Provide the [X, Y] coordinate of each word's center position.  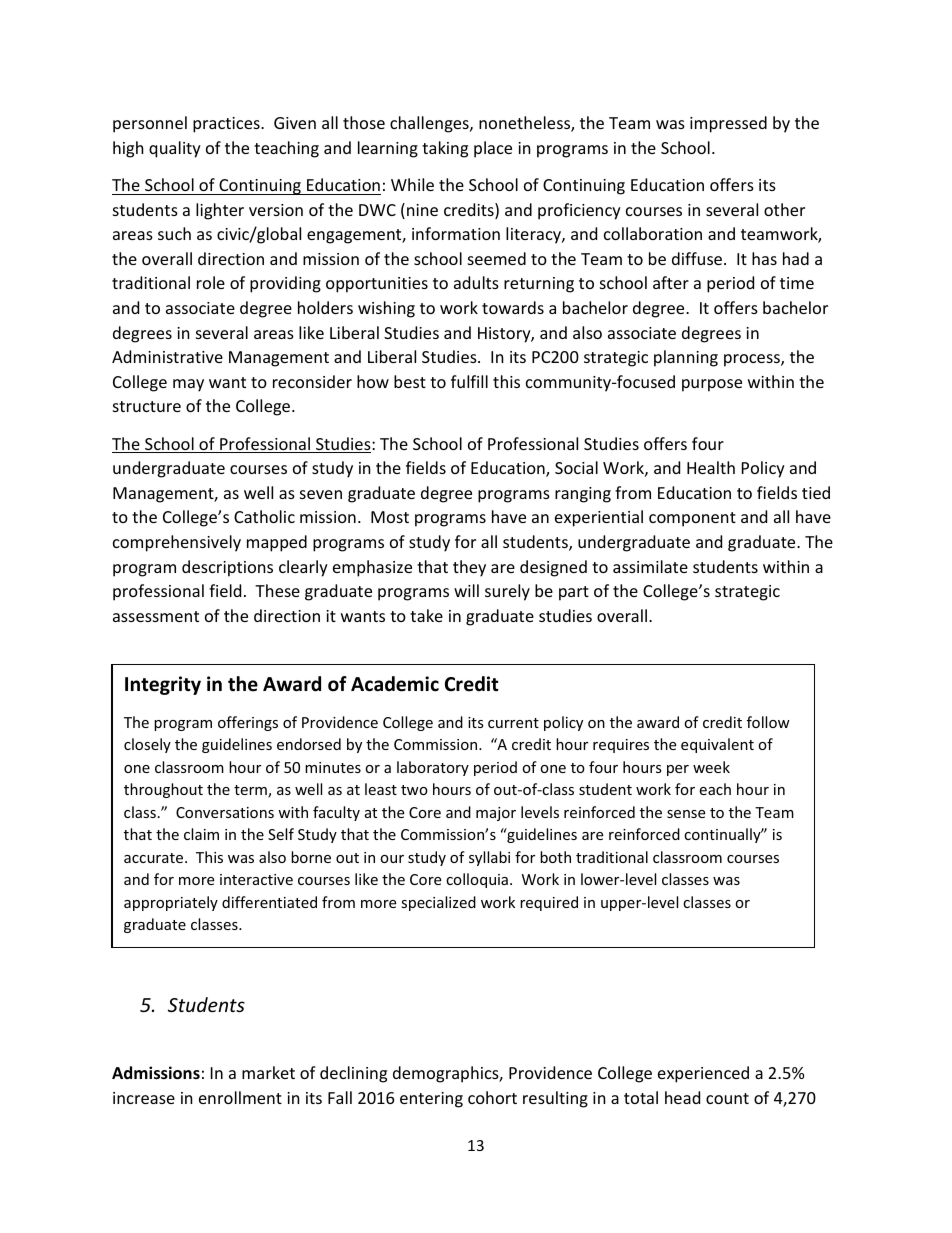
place [493, 149]
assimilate [650, 566]
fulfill [469, 381]
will [466, 590]
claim [201, 834]
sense [686, 814]
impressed [728, 124]
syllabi [489, 858]
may [188, 385]
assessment [156, 616]
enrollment [240, 1097]
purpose [712, 385]
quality [175, 149]
